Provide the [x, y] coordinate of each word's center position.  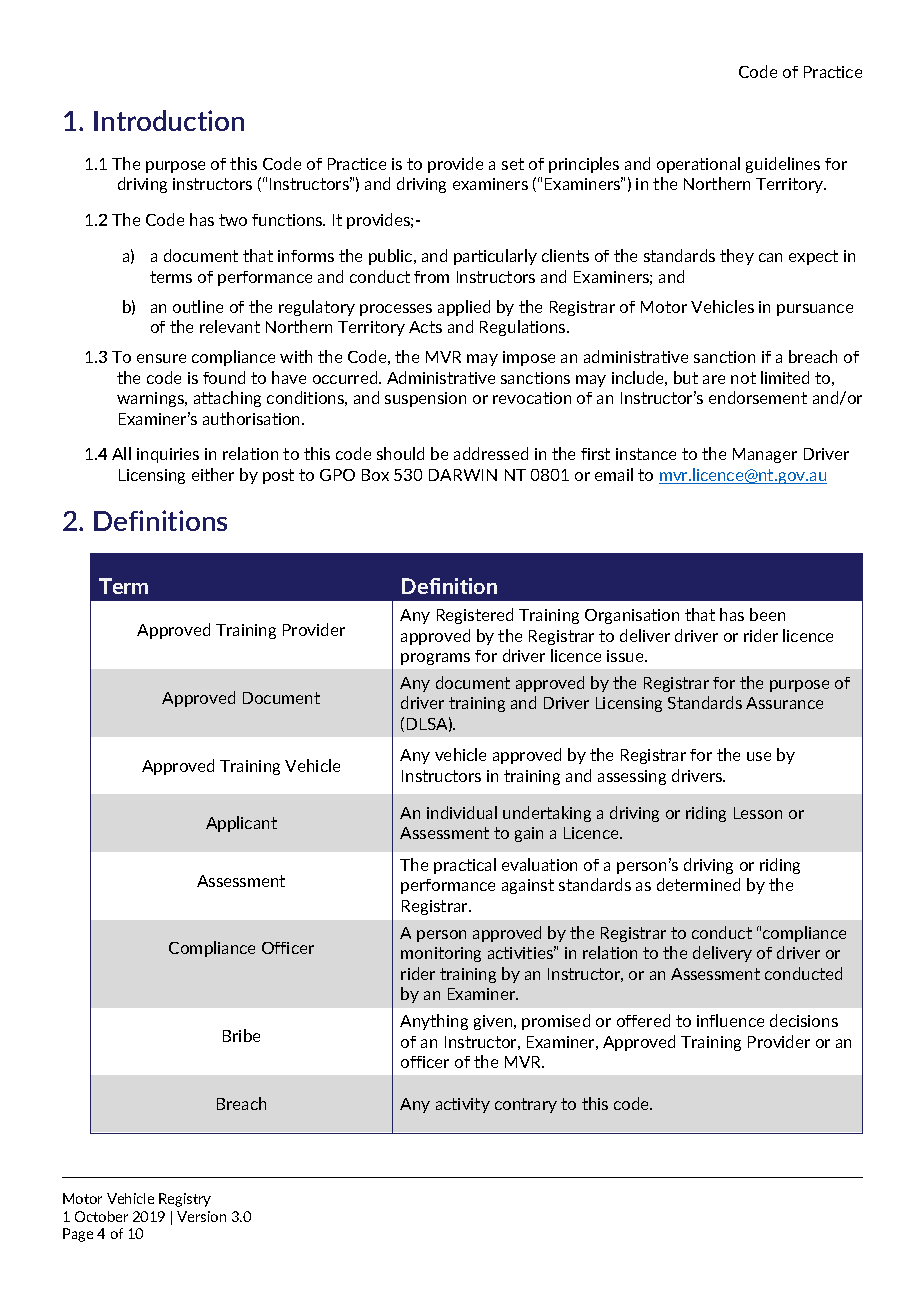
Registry [185, 1200]
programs [435, 659]
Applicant [241, 824]
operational [698, 165]
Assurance [784, 703]
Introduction [169, 120]
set [513, 164]
